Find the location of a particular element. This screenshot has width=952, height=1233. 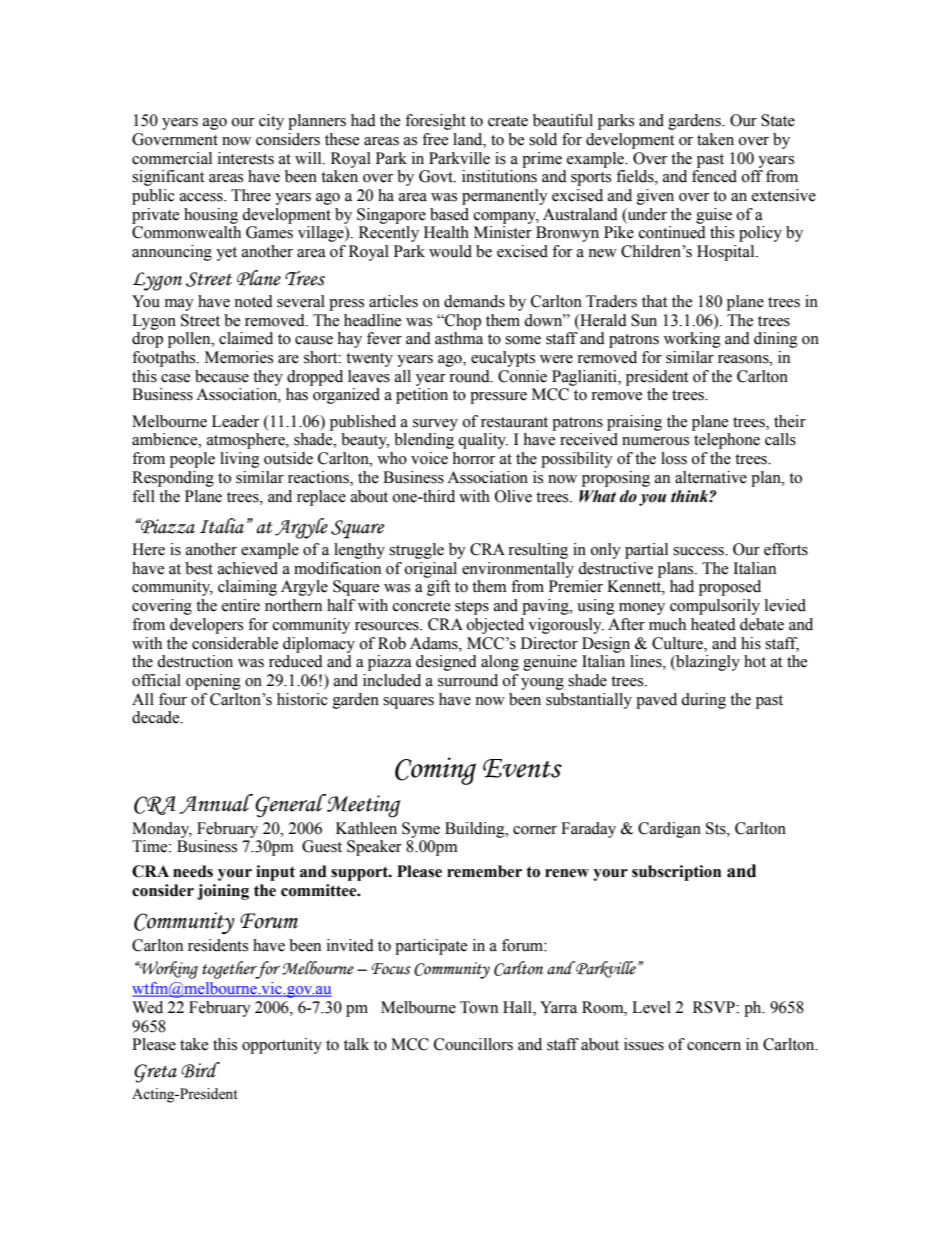

free is located at coordinates (435, 139).
